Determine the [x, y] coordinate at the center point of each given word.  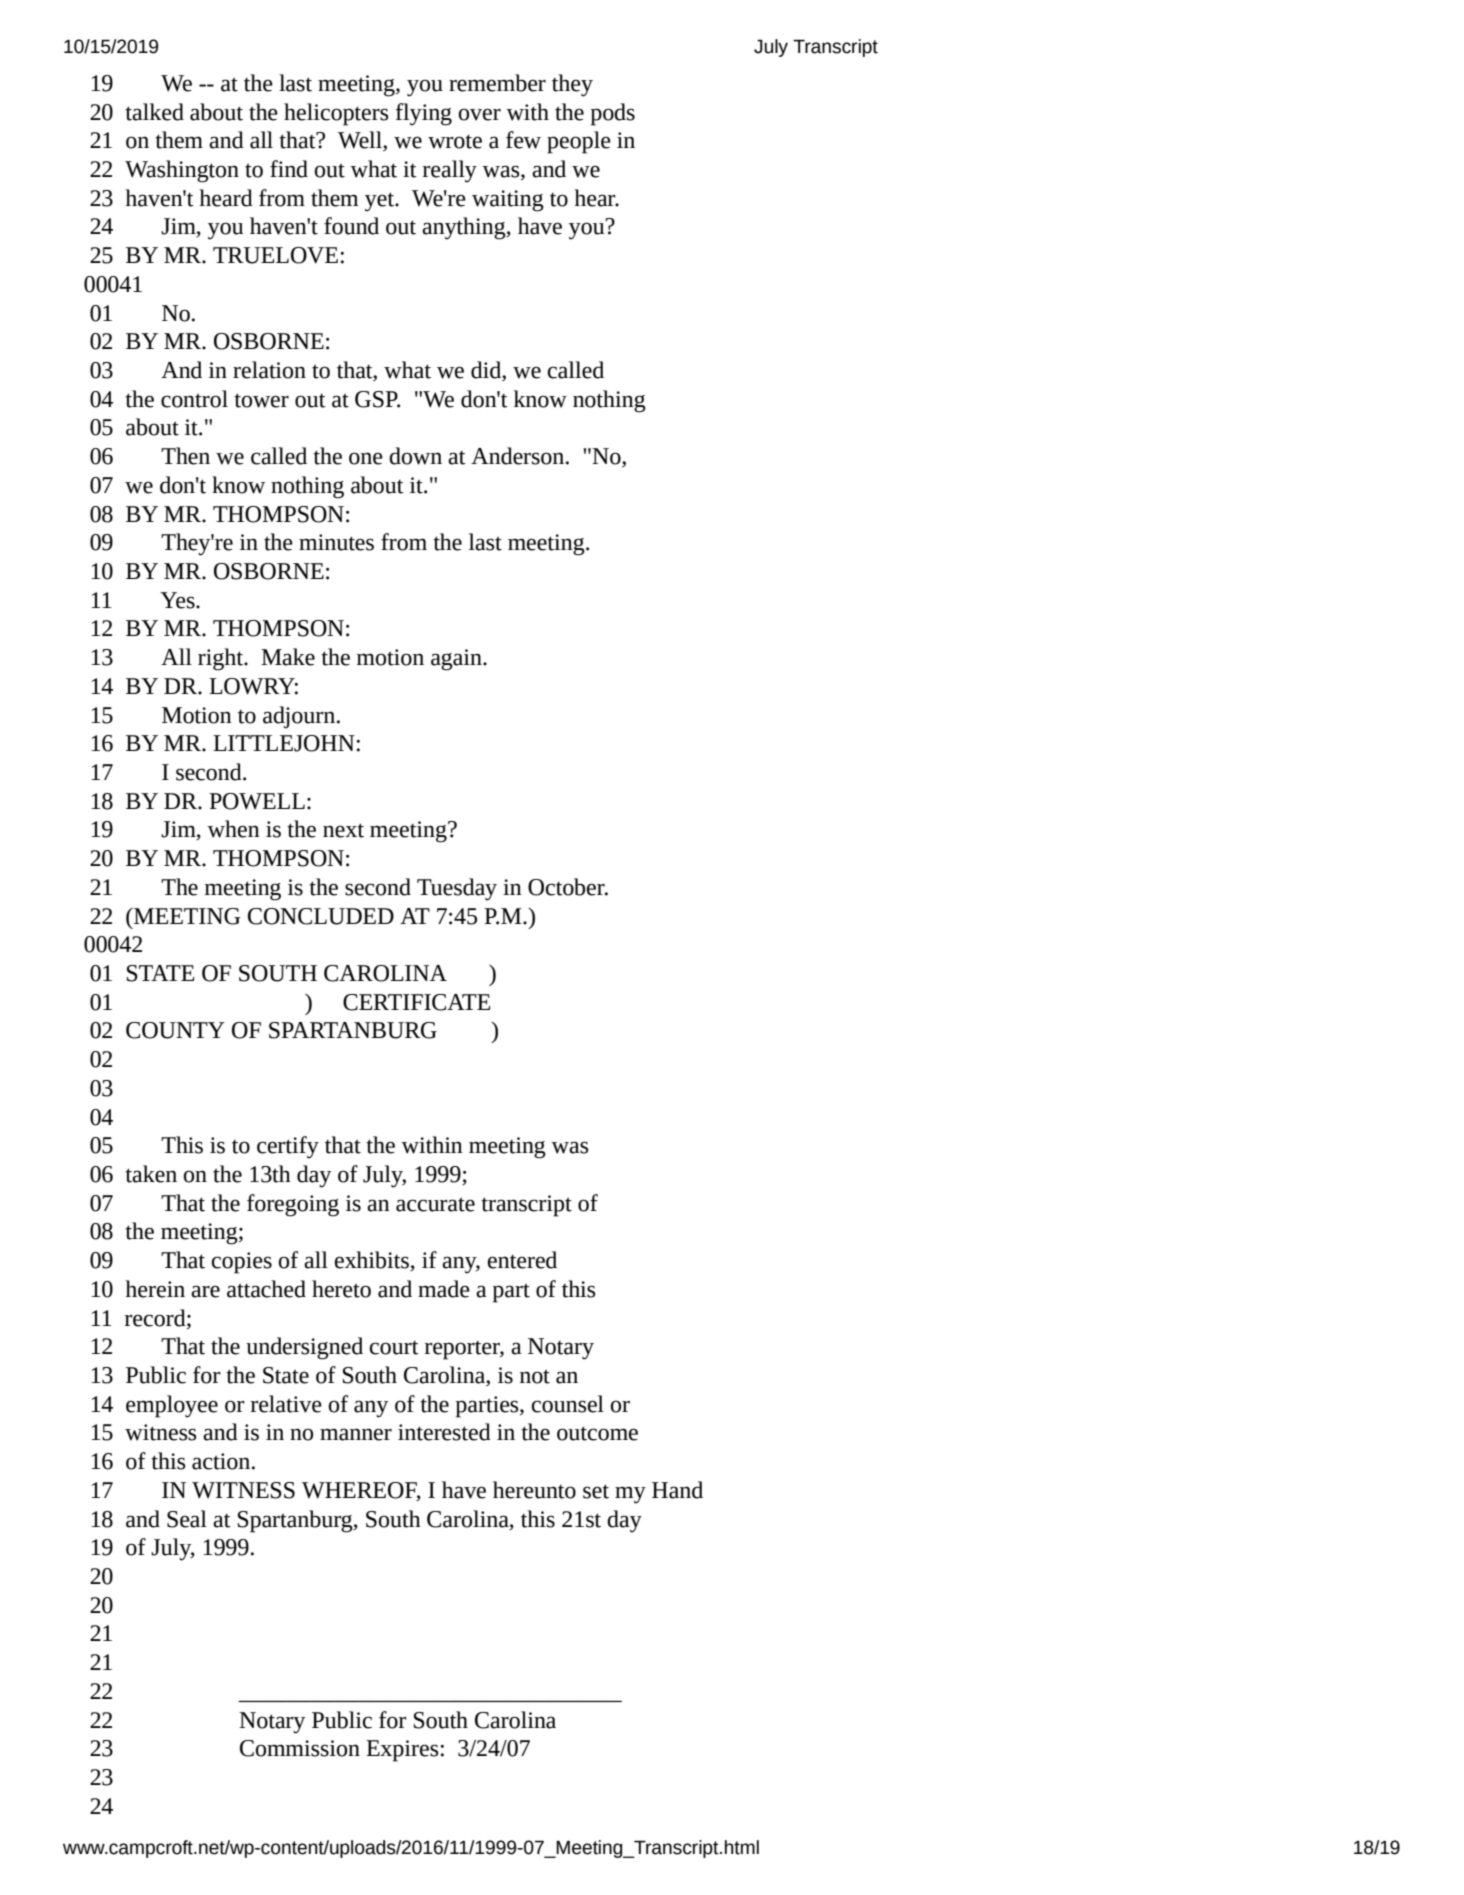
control [194, 399]
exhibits [373, 1261]
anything [465, 228]
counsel [567, 1404]
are [205, 1291]
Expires [402, 1751]
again [457, 660]
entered [522, 1260]
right [221, 659]
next [343, 830]
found [351, 226]
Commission [300, 1748]
